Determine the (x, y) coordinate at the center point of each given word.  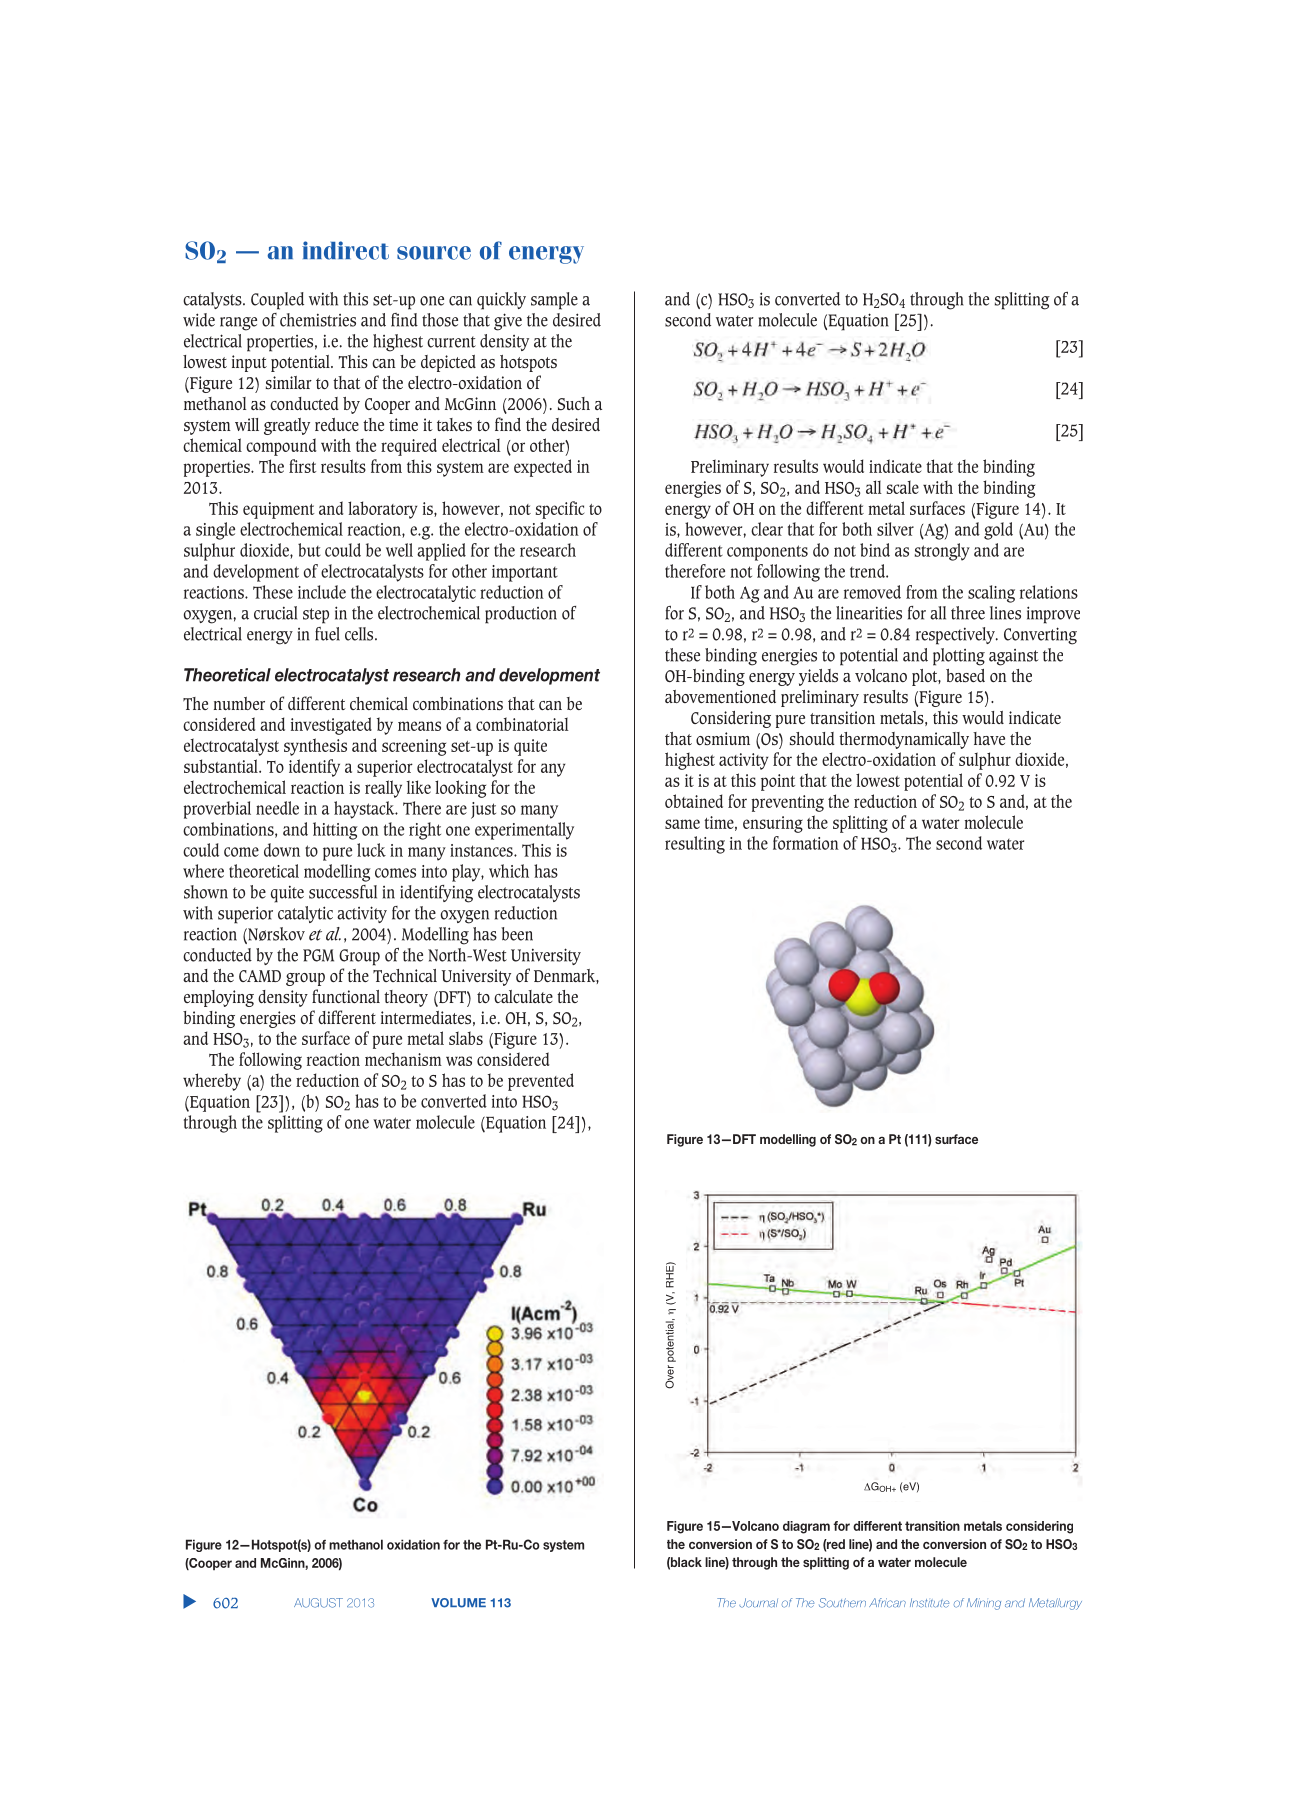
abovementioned (720, 696)
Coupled (277, 301)
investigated (331, 726)
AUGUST (318, 1603)
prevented (541, 1082)
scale (902, 487)
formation (806, 843)
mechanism (403, 1059)
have (989, 738)
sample (554, 301)
